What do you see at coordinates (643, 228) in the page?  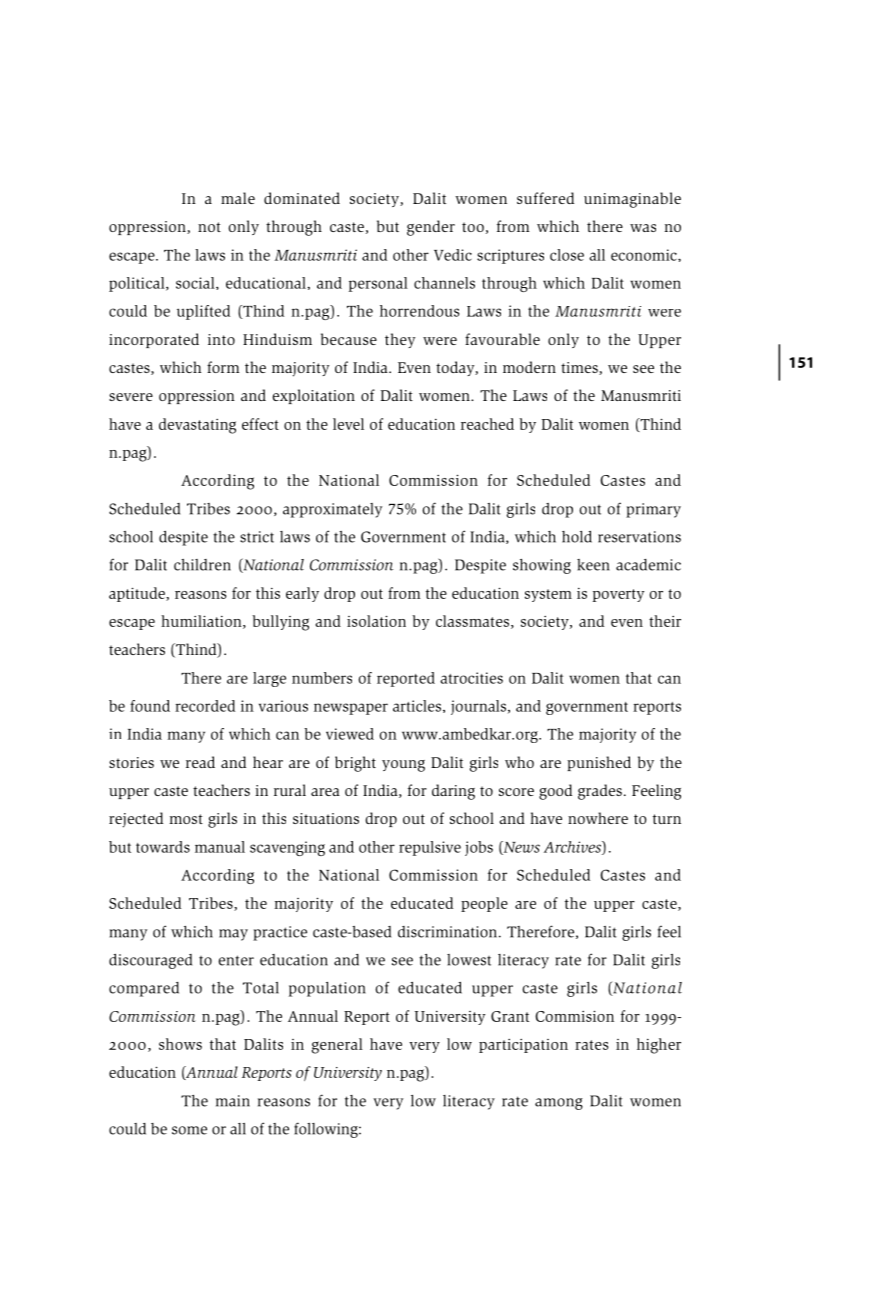 I see `was` at bounding box center [643, 228].
